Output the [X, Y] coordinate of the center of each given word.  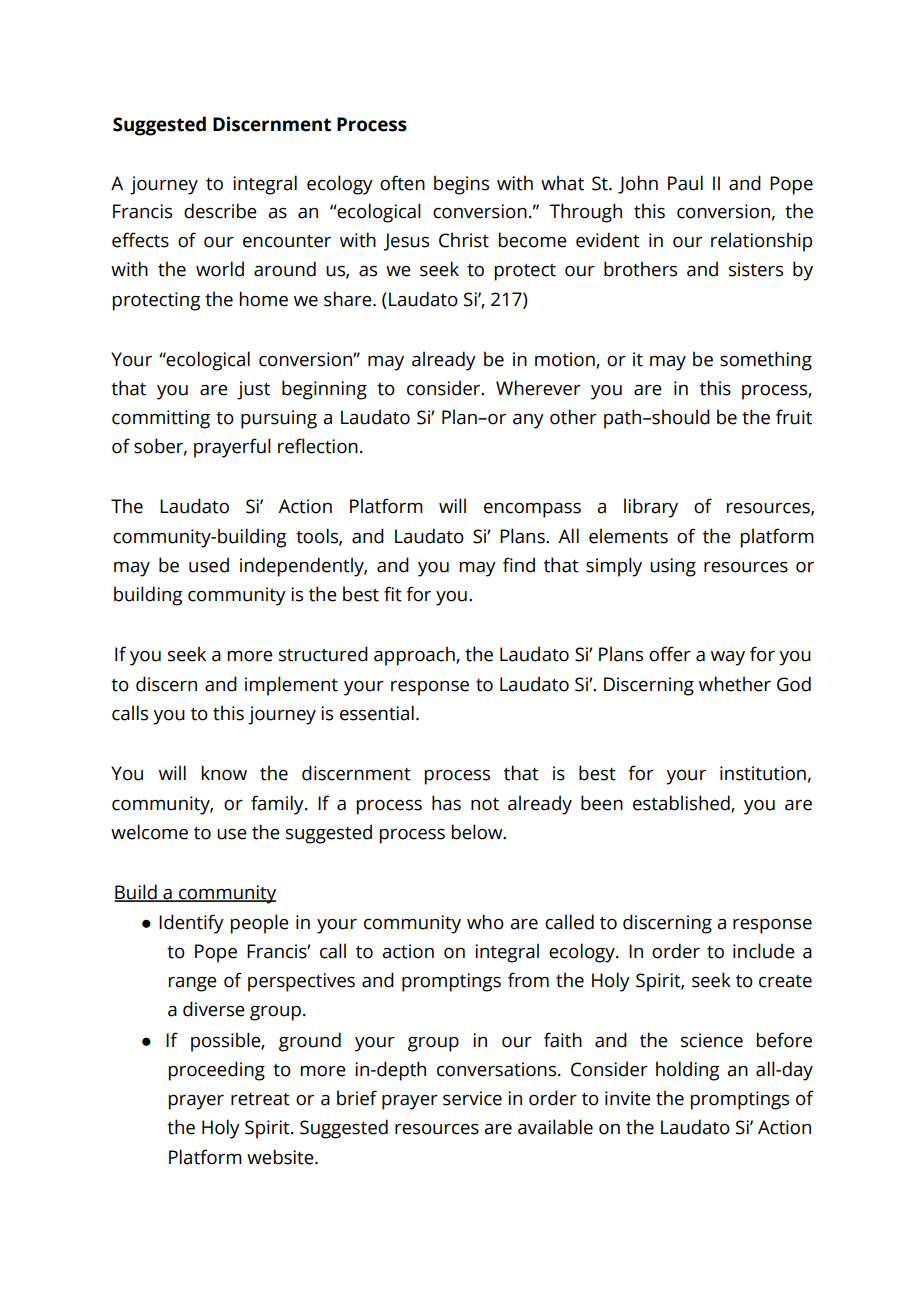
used [209, 565]
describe [220, 211]
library [651, 508]
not [485, 804]
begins [461, 185]
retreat [260, 1099]
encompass [532, 510]
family [278, 805]
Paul [685, 183]
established [682, 803]
